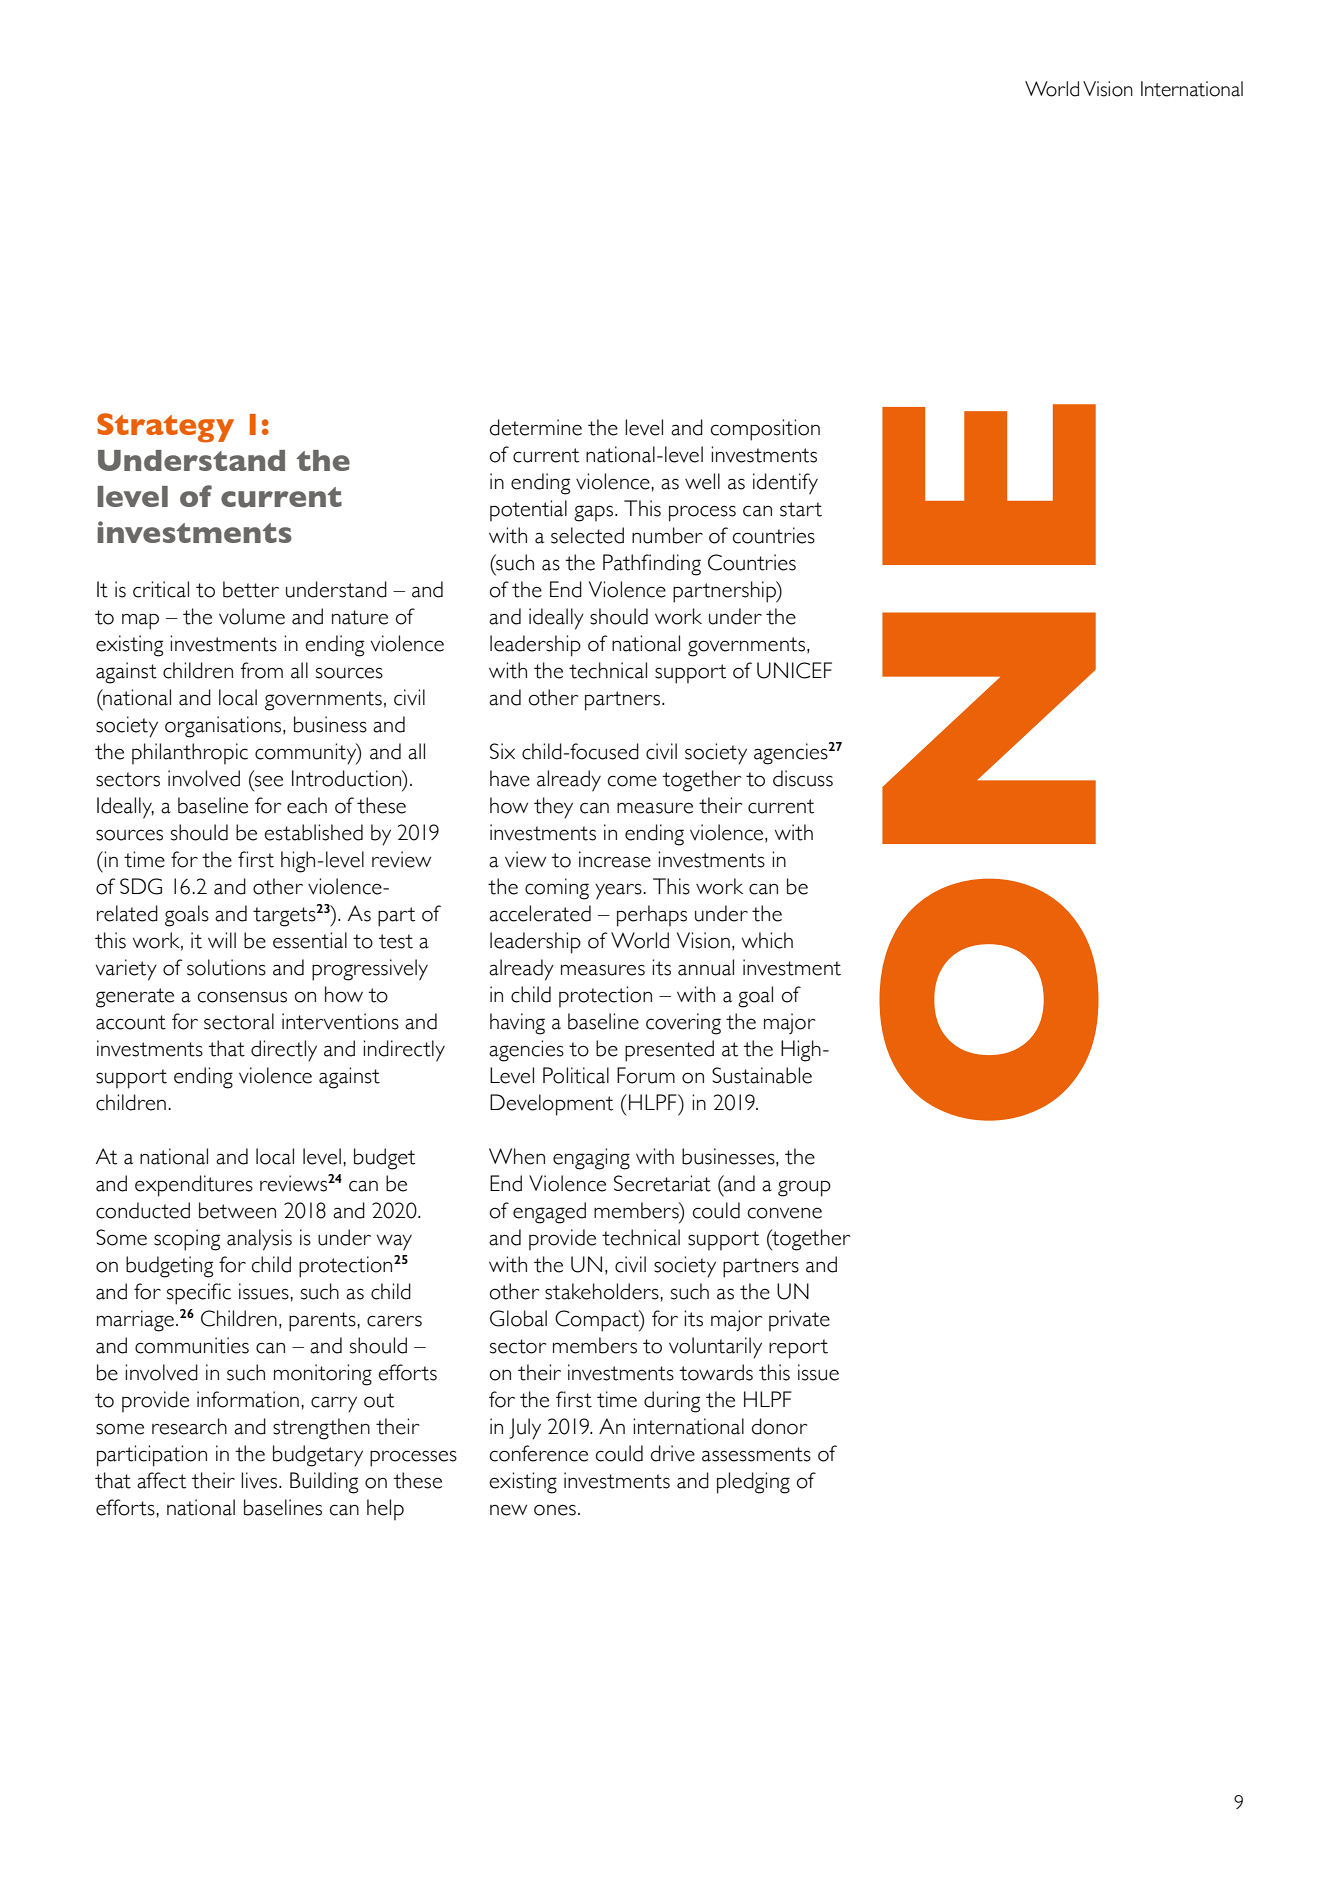 This document has height=1895, width=1340. What do you see at coordinates (165, 428) in the document?
I see `Strategy` at bounding box center [165, 428].
